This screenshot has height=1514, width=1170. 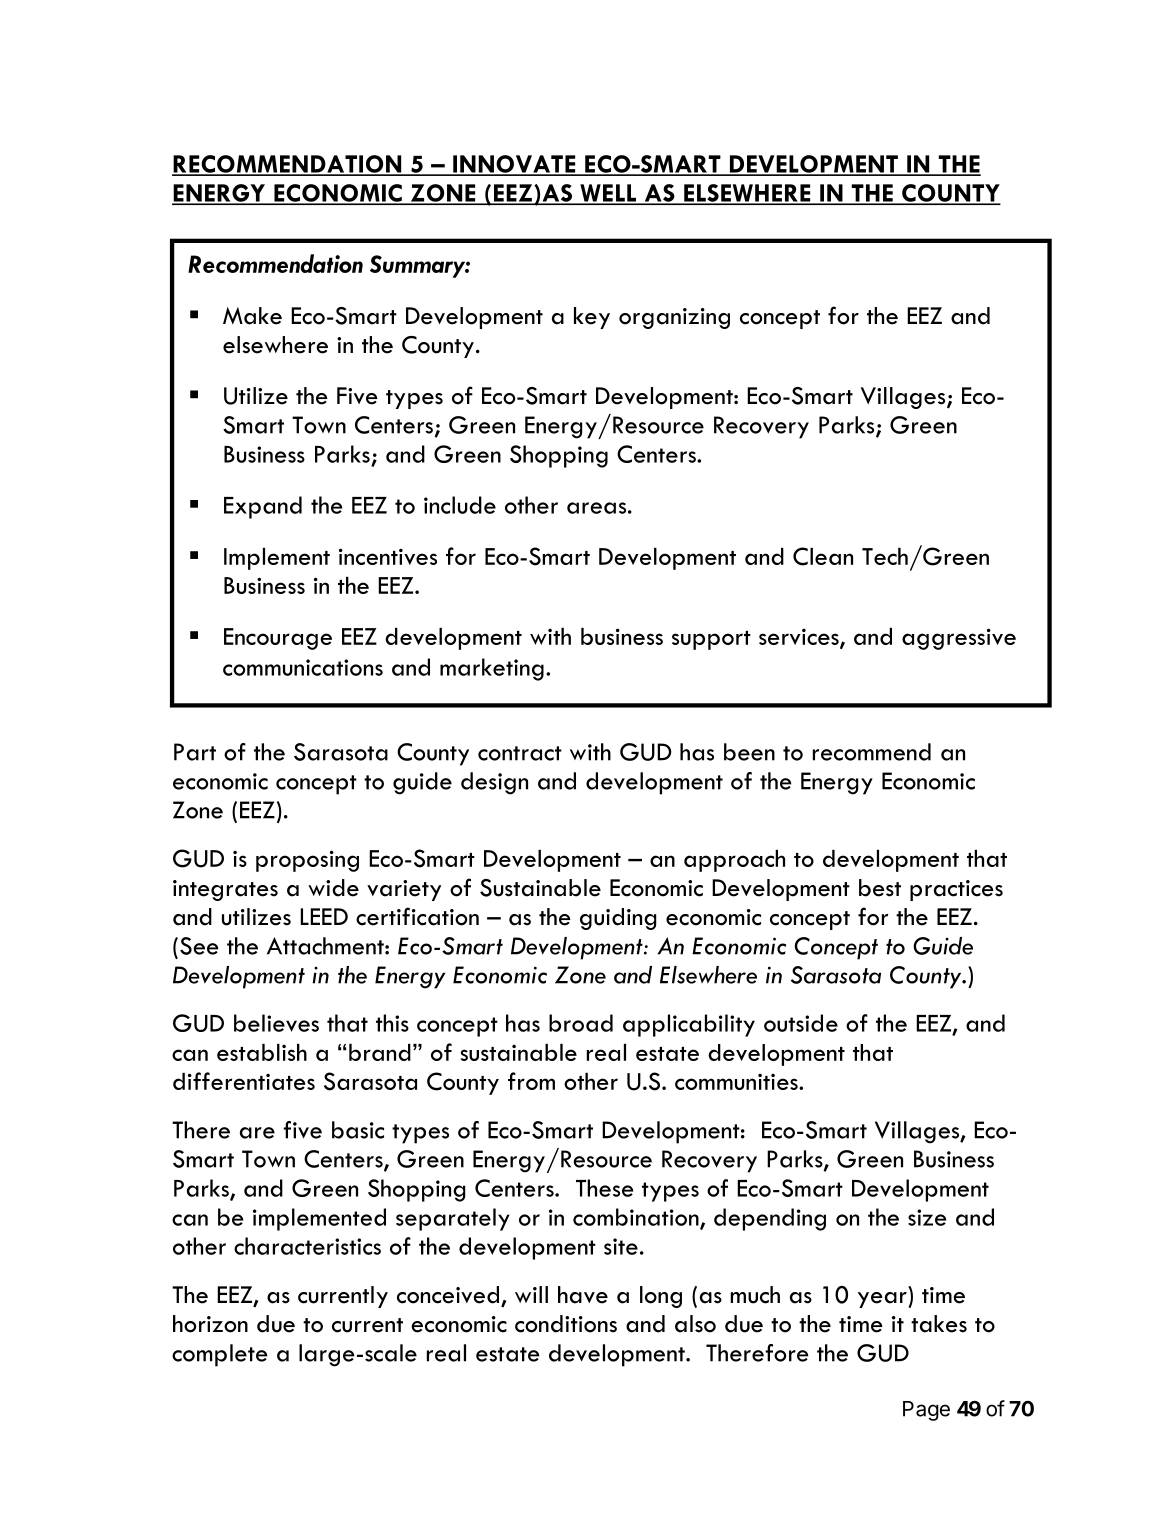 I want to click on WELL, so click(x=608, y=194).
